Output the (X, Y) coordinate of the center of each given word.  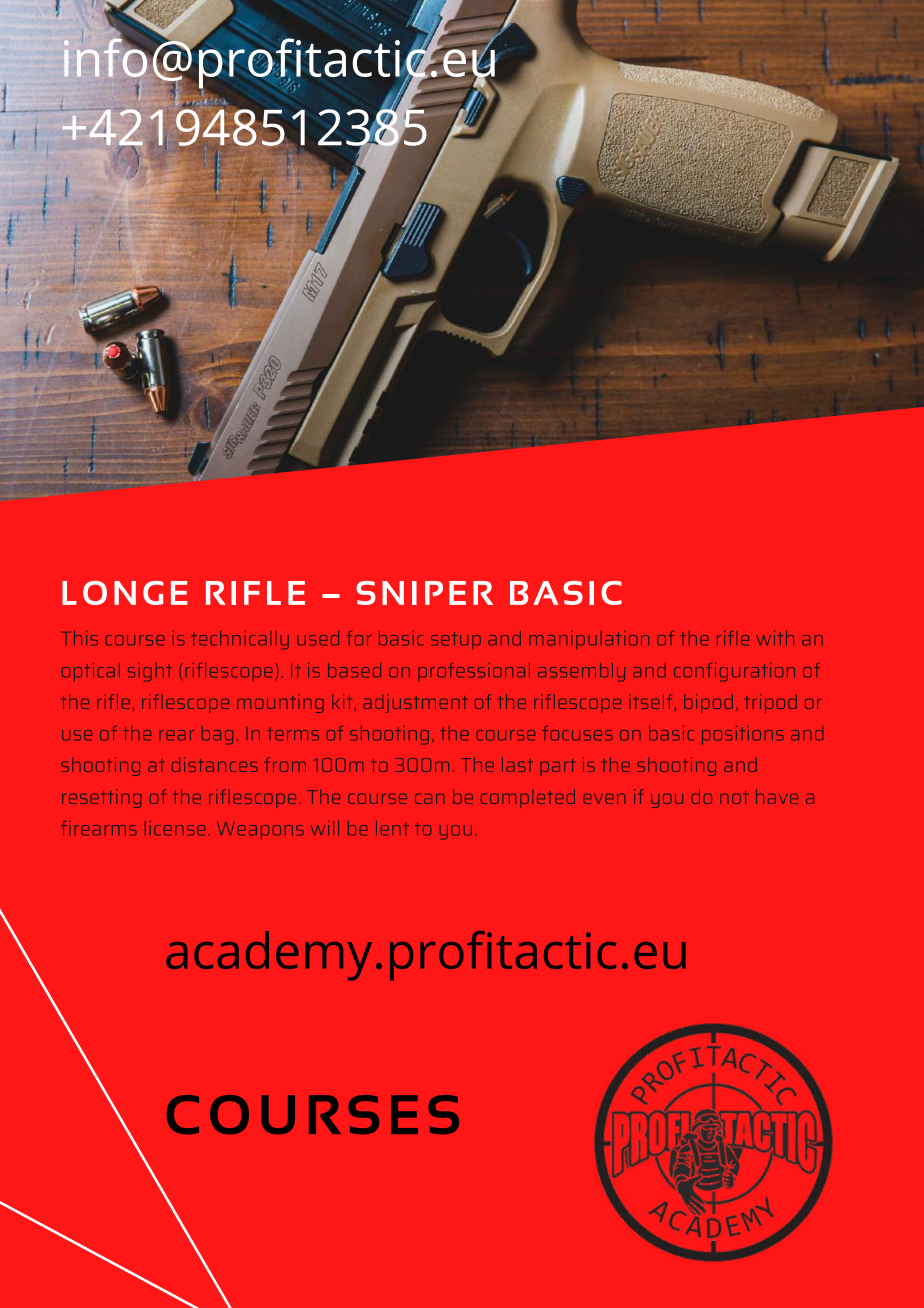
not (734, 797)
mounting (280, 703)
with (775, 638)
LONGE (125, 593)
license (175, 828)
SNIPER (424, 593)
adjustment (415, 703)
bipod (708, 703)
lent (392, 828)
